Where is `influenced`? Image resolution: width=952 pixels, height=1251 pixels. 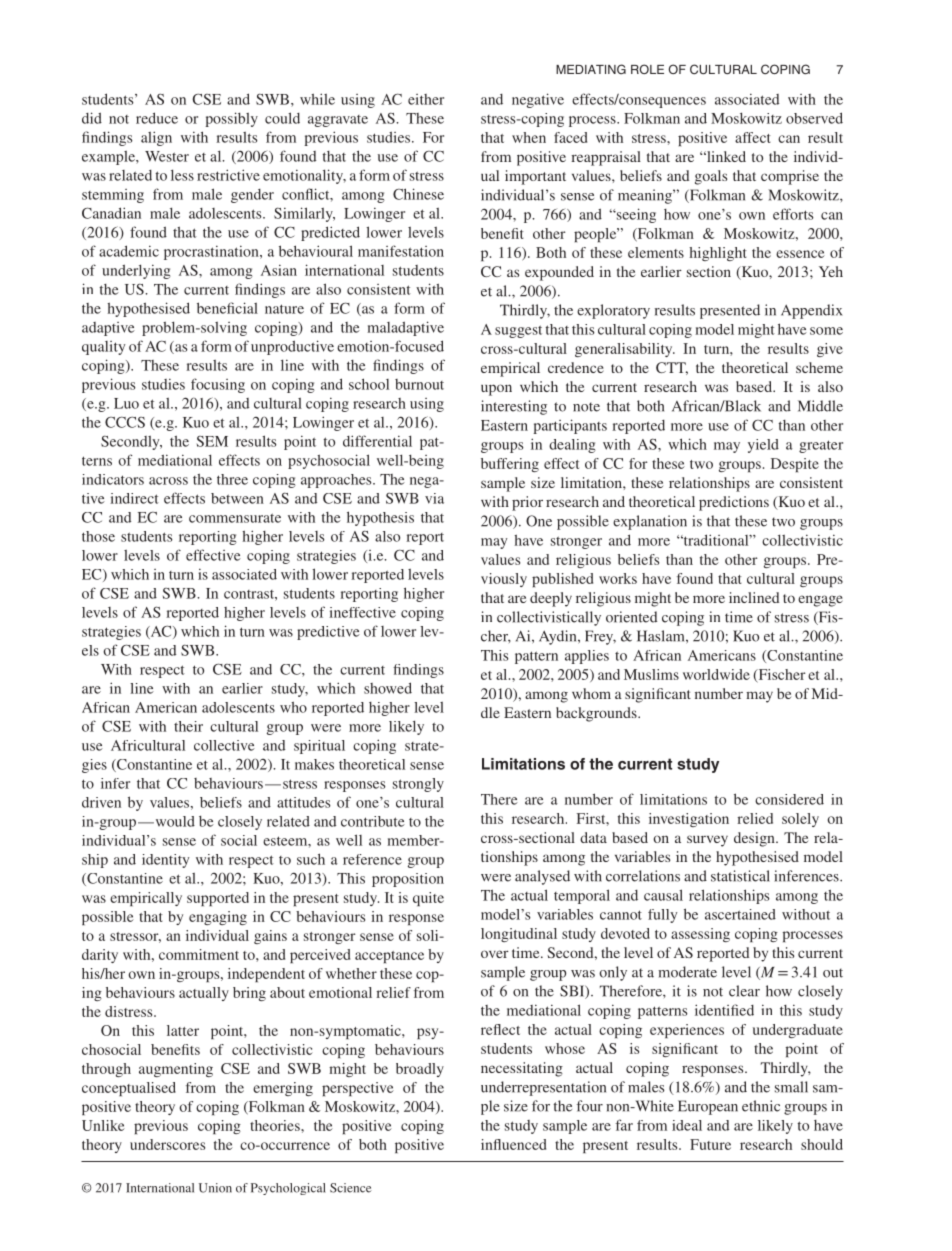 influenced is located at coordinates (513, 1144).
